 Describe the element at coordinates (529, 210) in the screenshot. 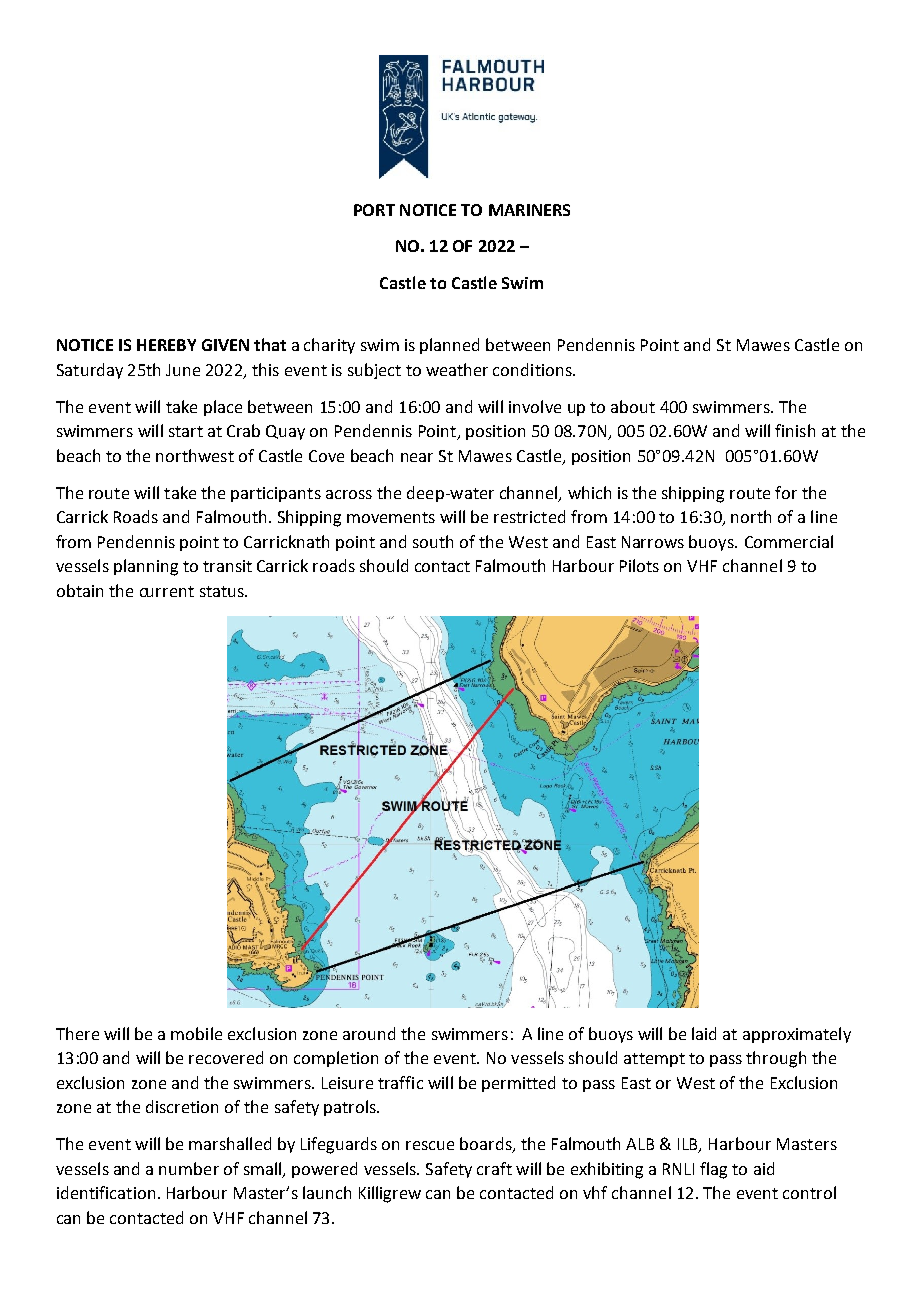

I see `MARINERS` at that location.
